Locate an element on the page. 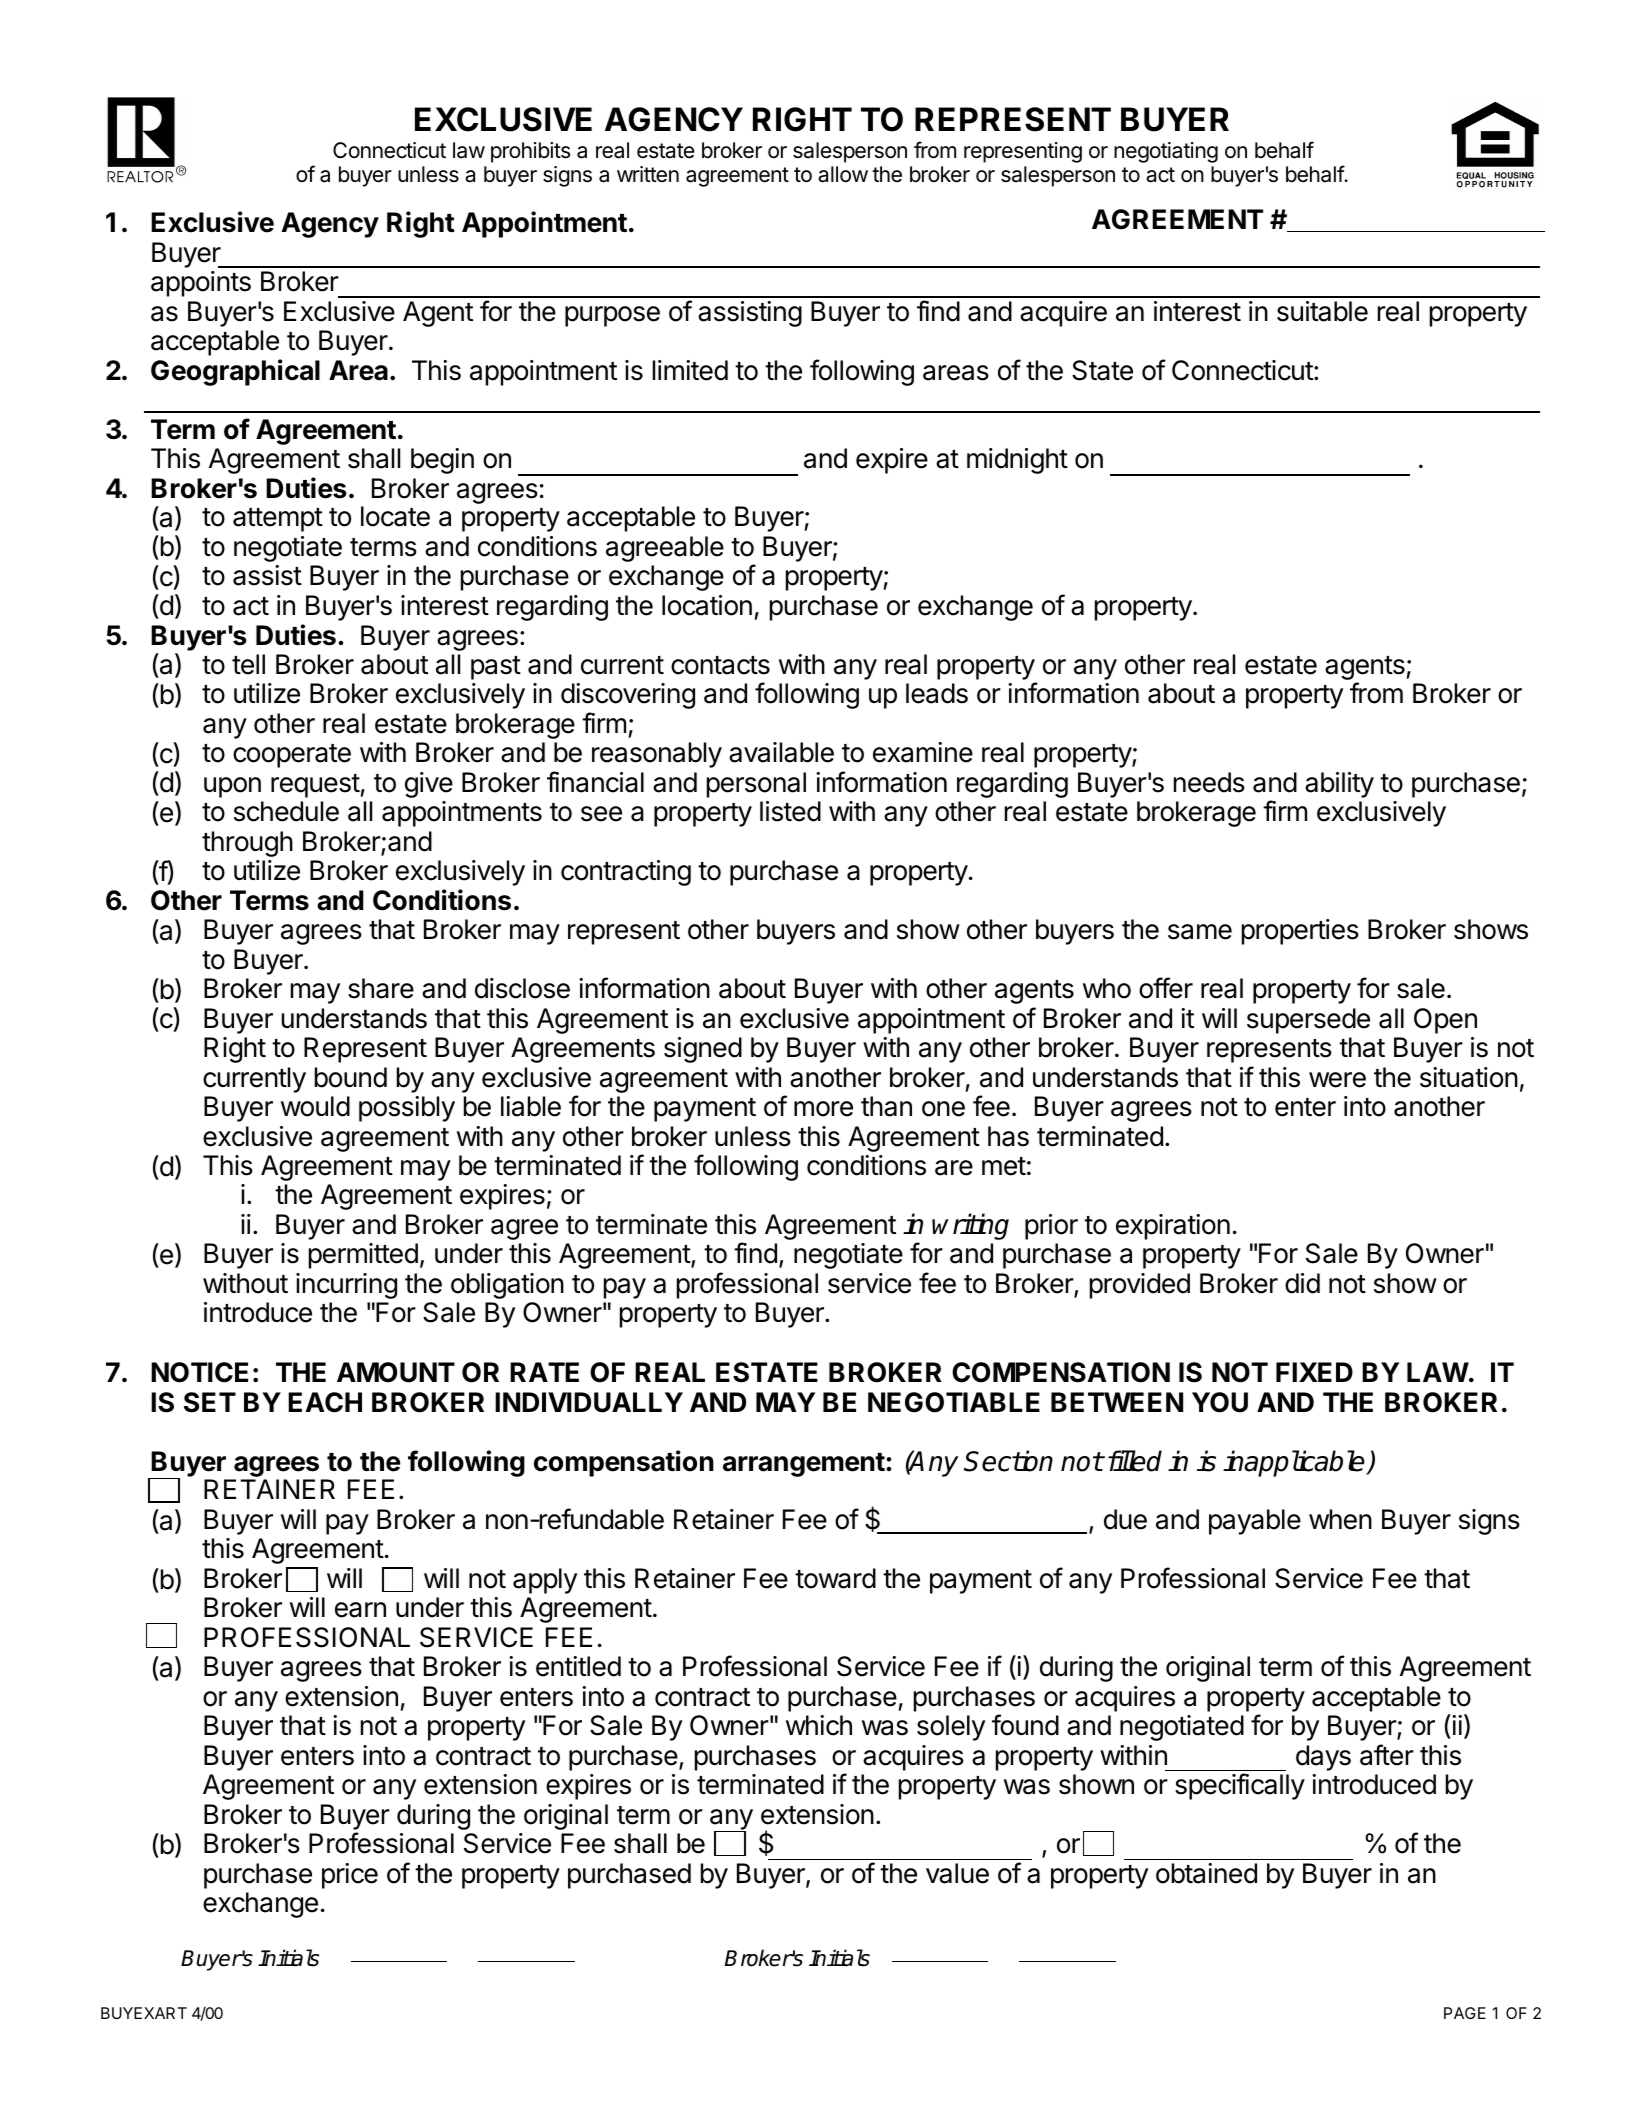  allow is located at coordinates (843, 174).
